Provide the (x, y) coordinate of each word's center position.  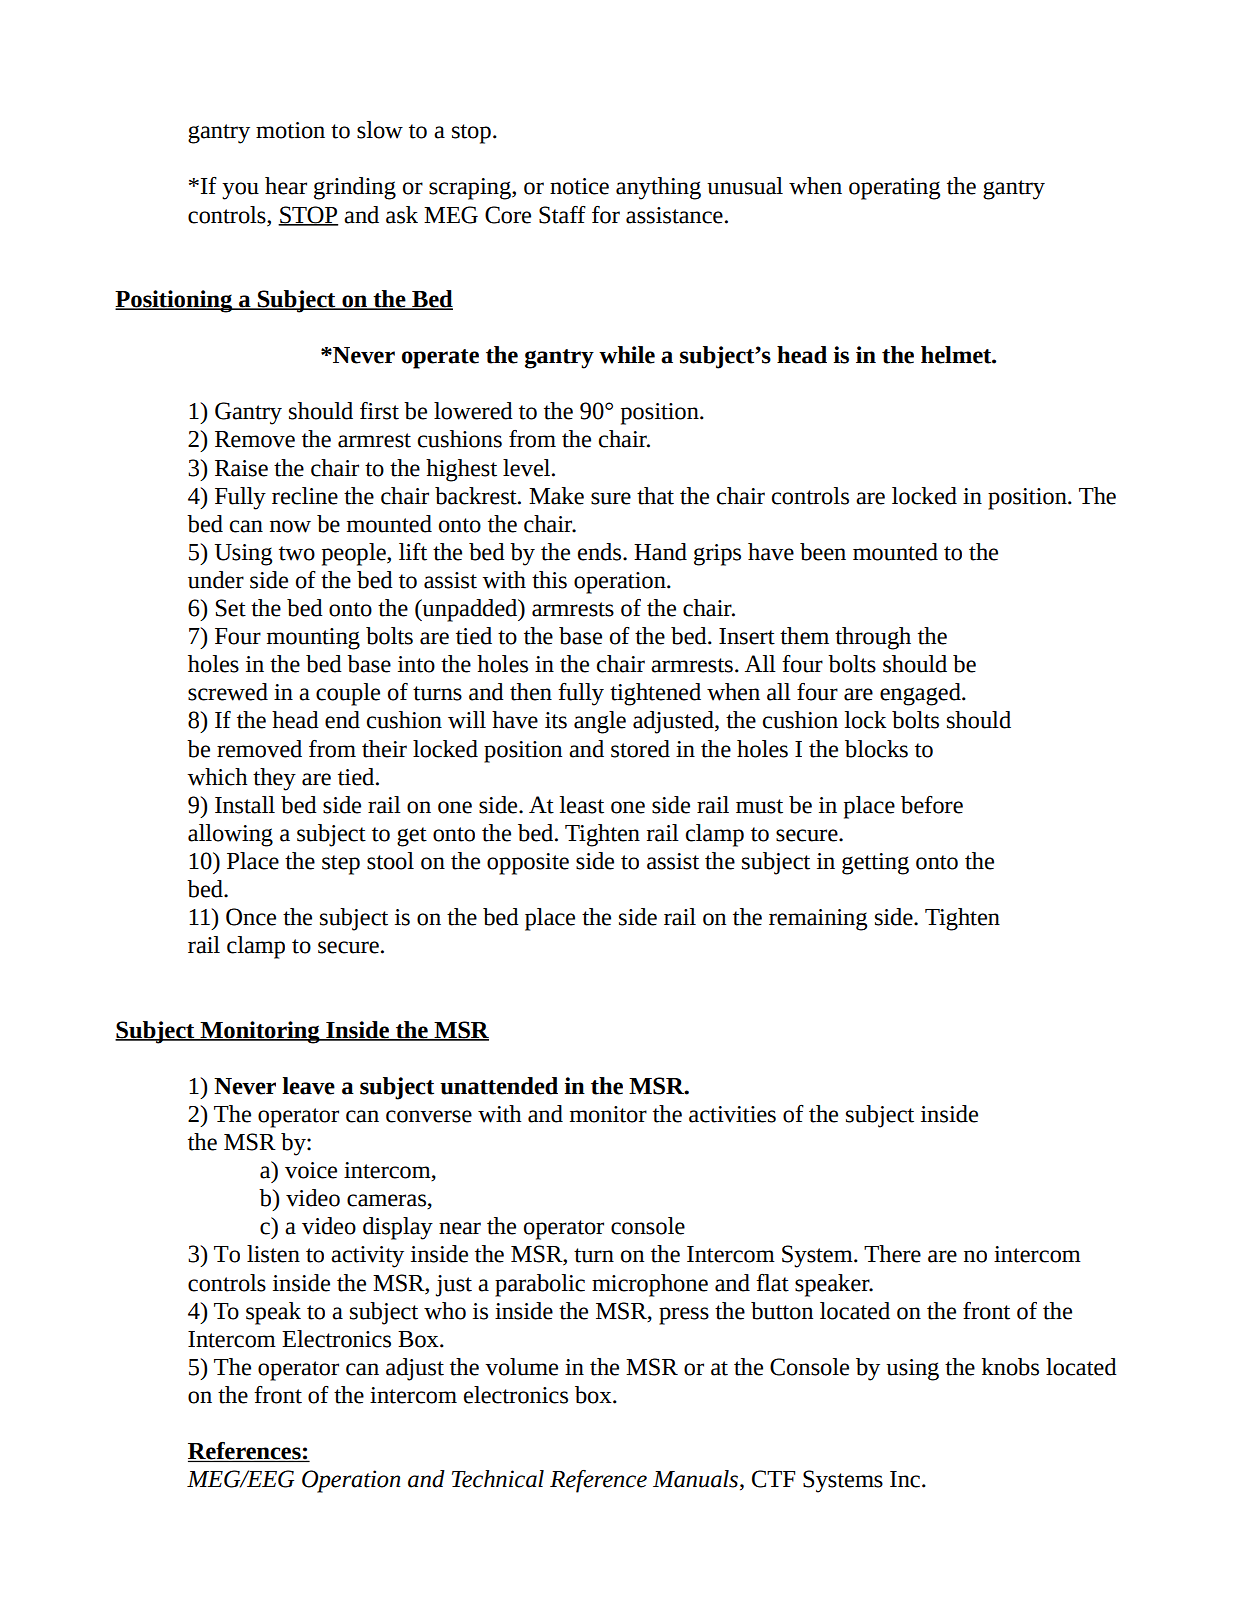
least (582, 805)
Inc (906, 1479)
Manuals (697, 1480)
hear (286, 186)
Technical (498, 1479)
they (274, 779)
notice (579, 186)
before (932, 805)
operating (894, 189)
